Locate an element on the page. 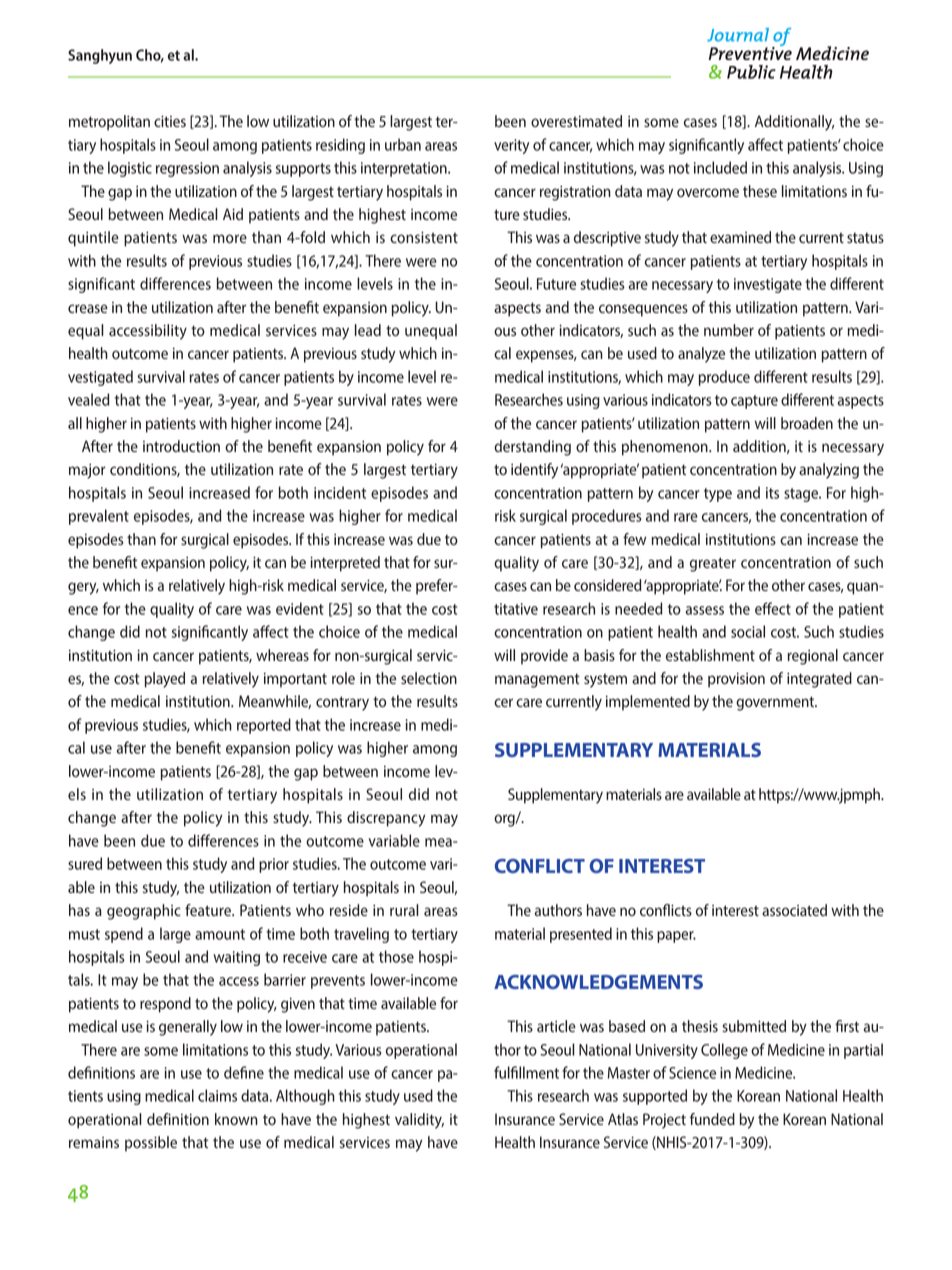 Image resolution: width=952 pixels, height=1270 pixels. urban is located at coordinates (403, 144).
